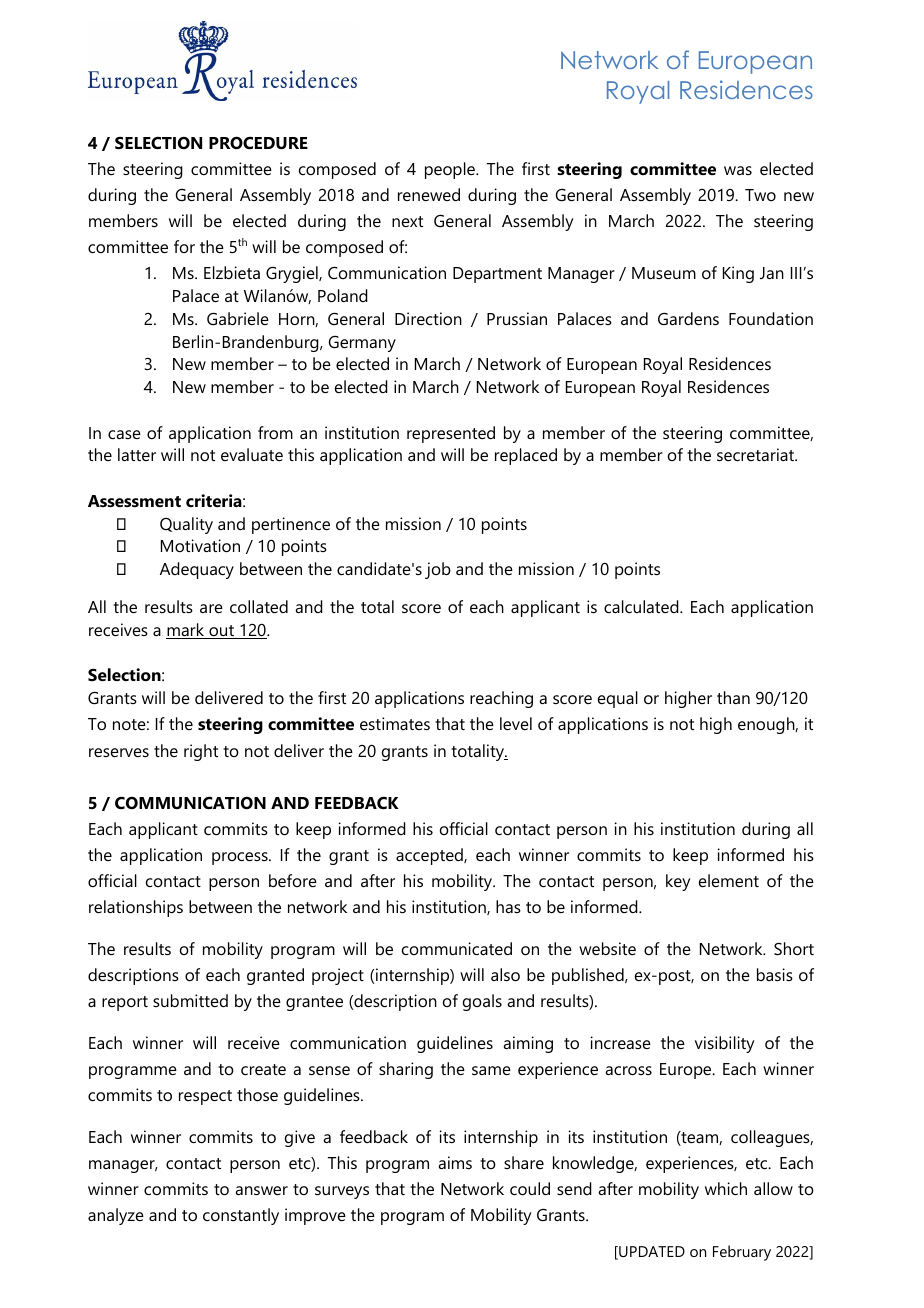  Describe the element at coordinates (451, 434) in the screenshot. I see `represented` at that location.
